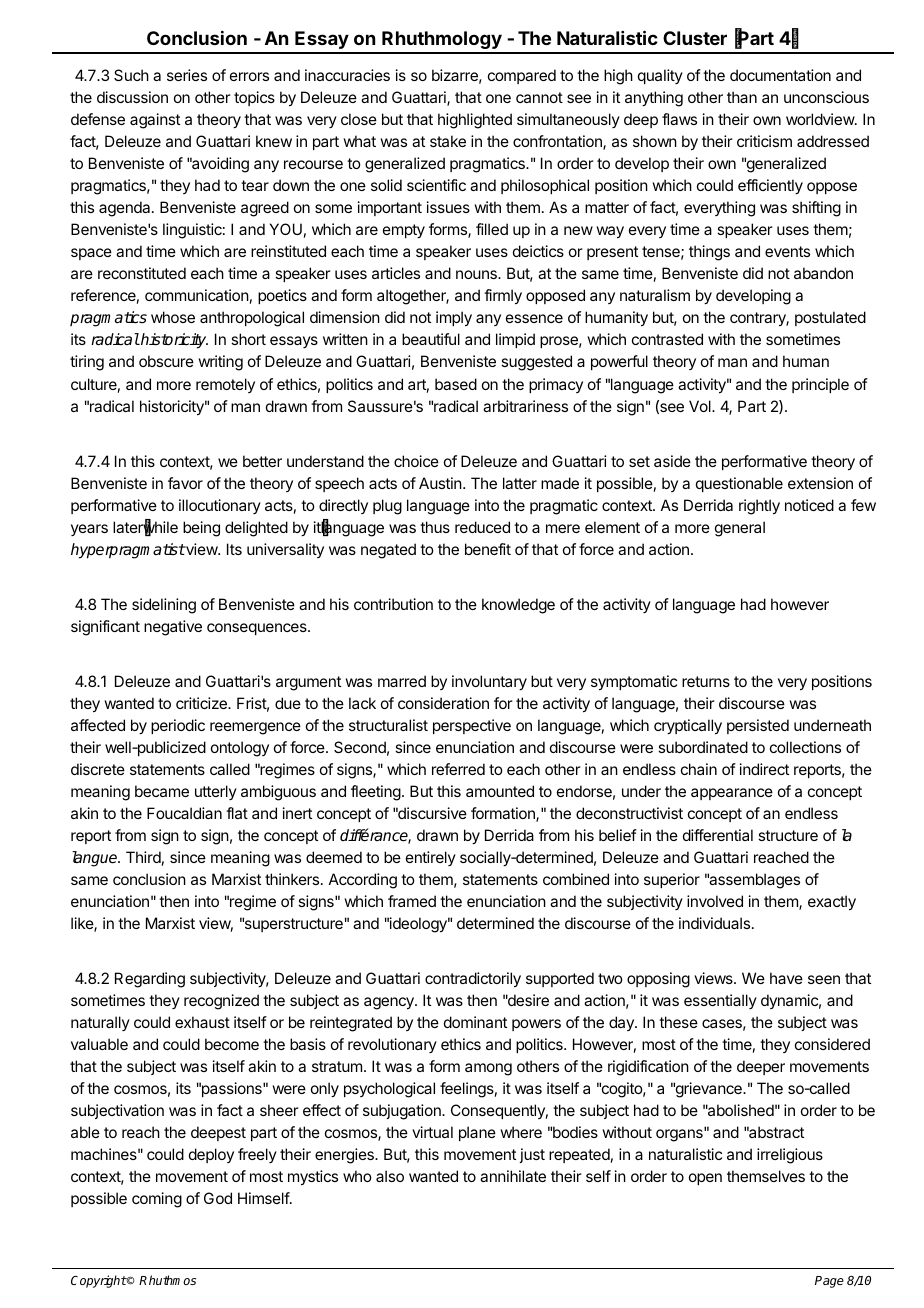 This screenshot has height=1308, width=924. What do you see at coordinates (706, 681) in the screenshot?
I see `returns` at bounding box center [706, 681].
